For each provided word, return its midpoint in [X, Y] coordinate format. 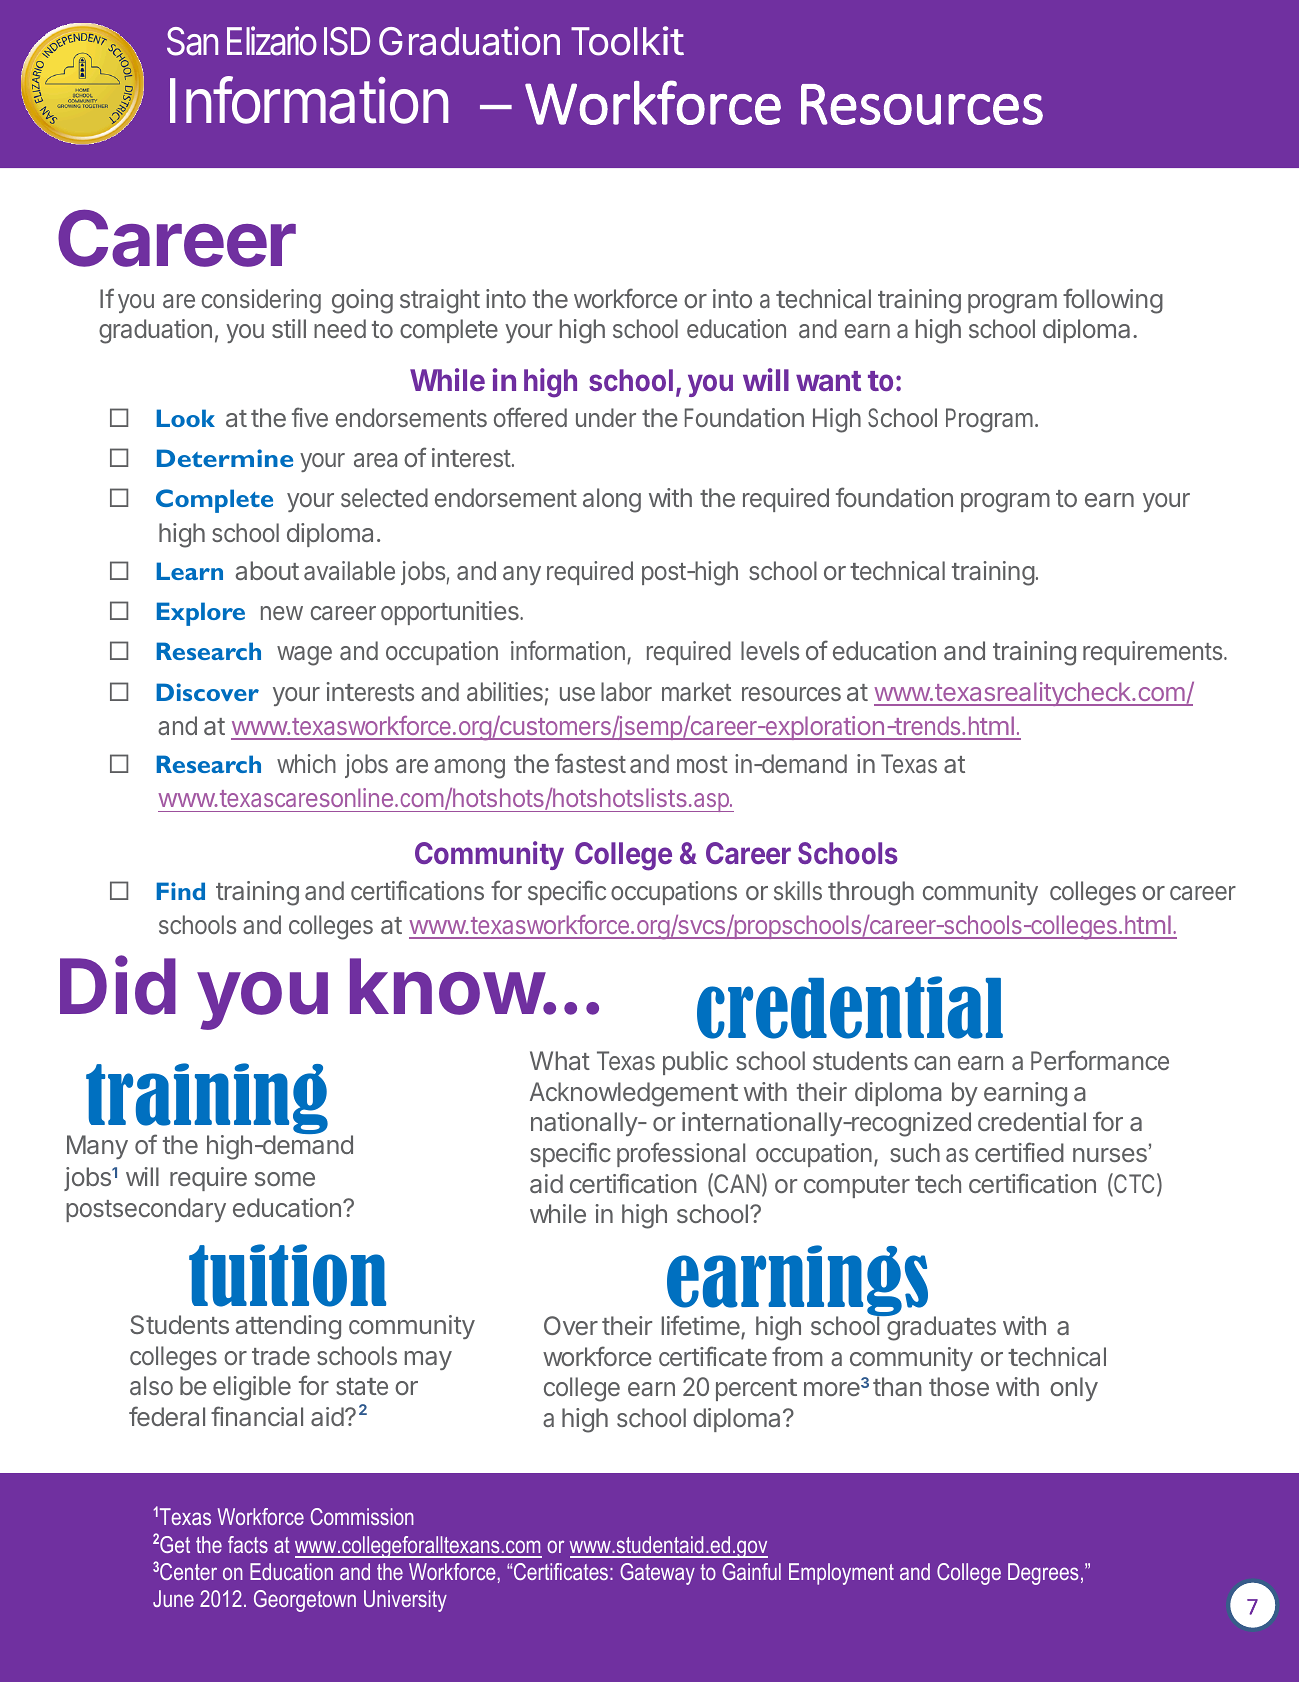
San [192, 41]
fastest [590, 763]
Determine [225, 458]
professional [681, 1154]
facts [248, 1544]
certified [1019, 1152]
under [606, 417]
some [285, 1179]
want [828, 381]
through [871, 893]
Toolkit [627, 41]
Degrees [1043, 1574]
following [1113, 301]
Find [180, 891]
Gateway [657, 1574]
